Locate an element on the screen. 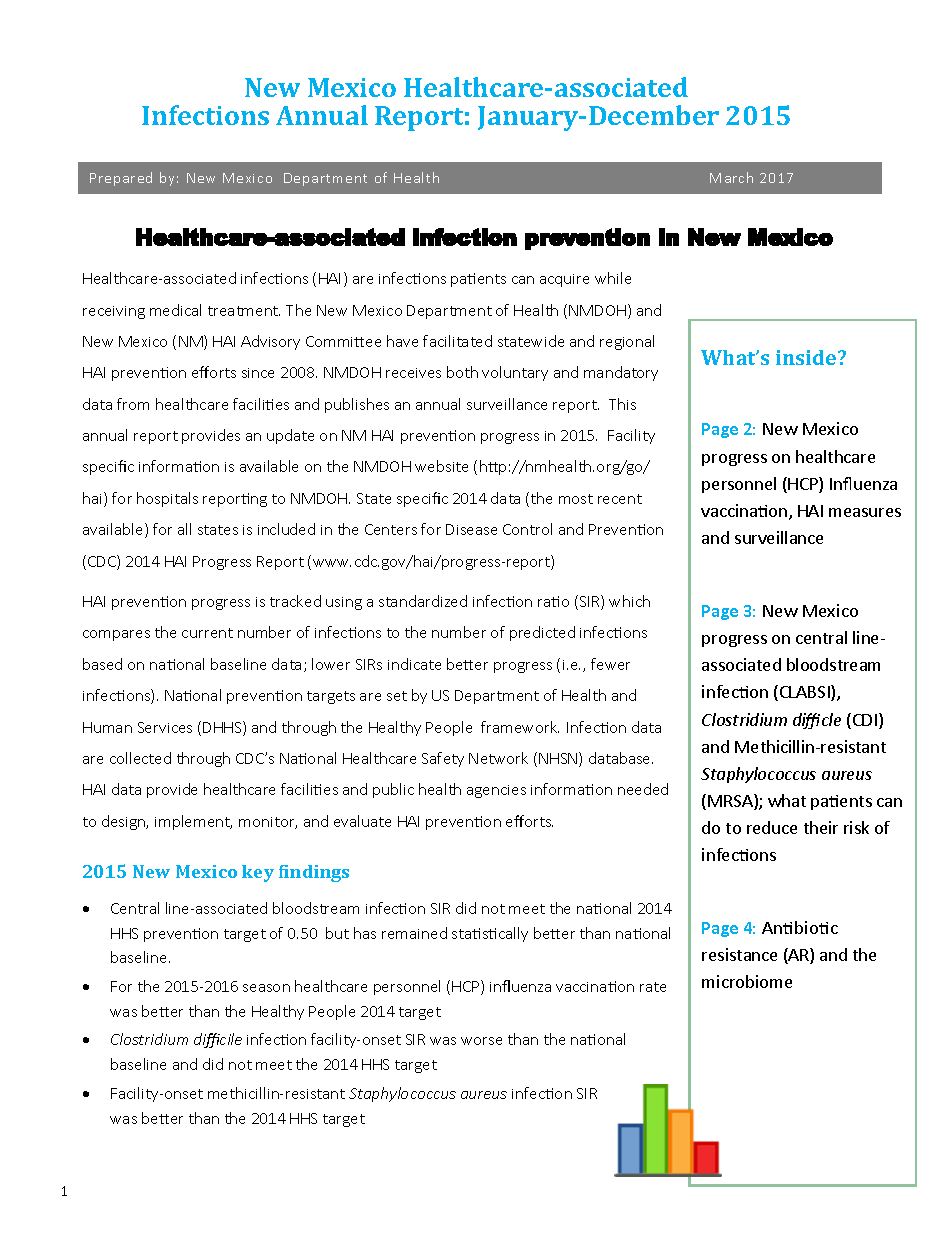  DHHS is located at coordinates (223, 728).
